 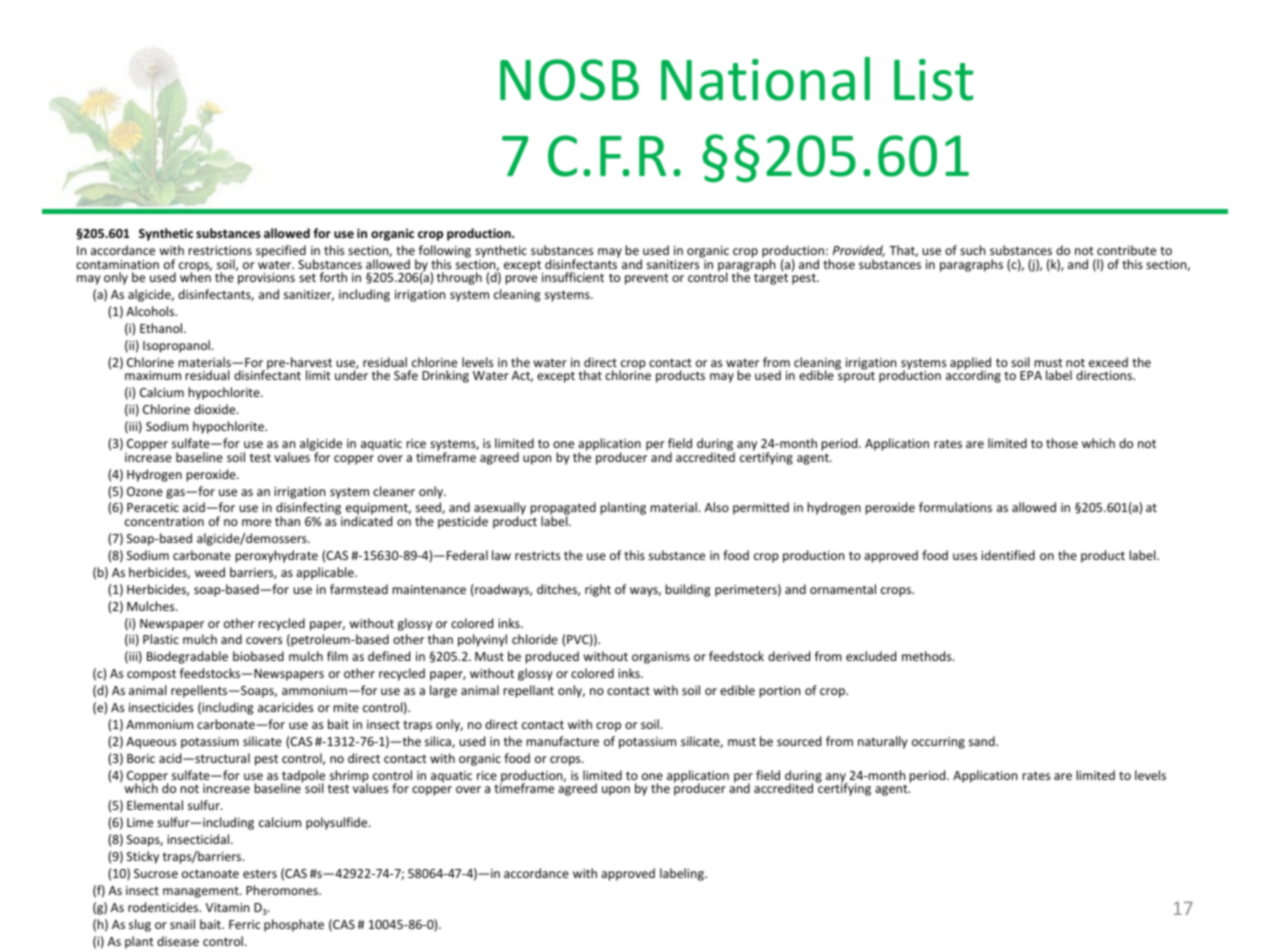 I want to click on restrictions, so click(x=220, y=250).
